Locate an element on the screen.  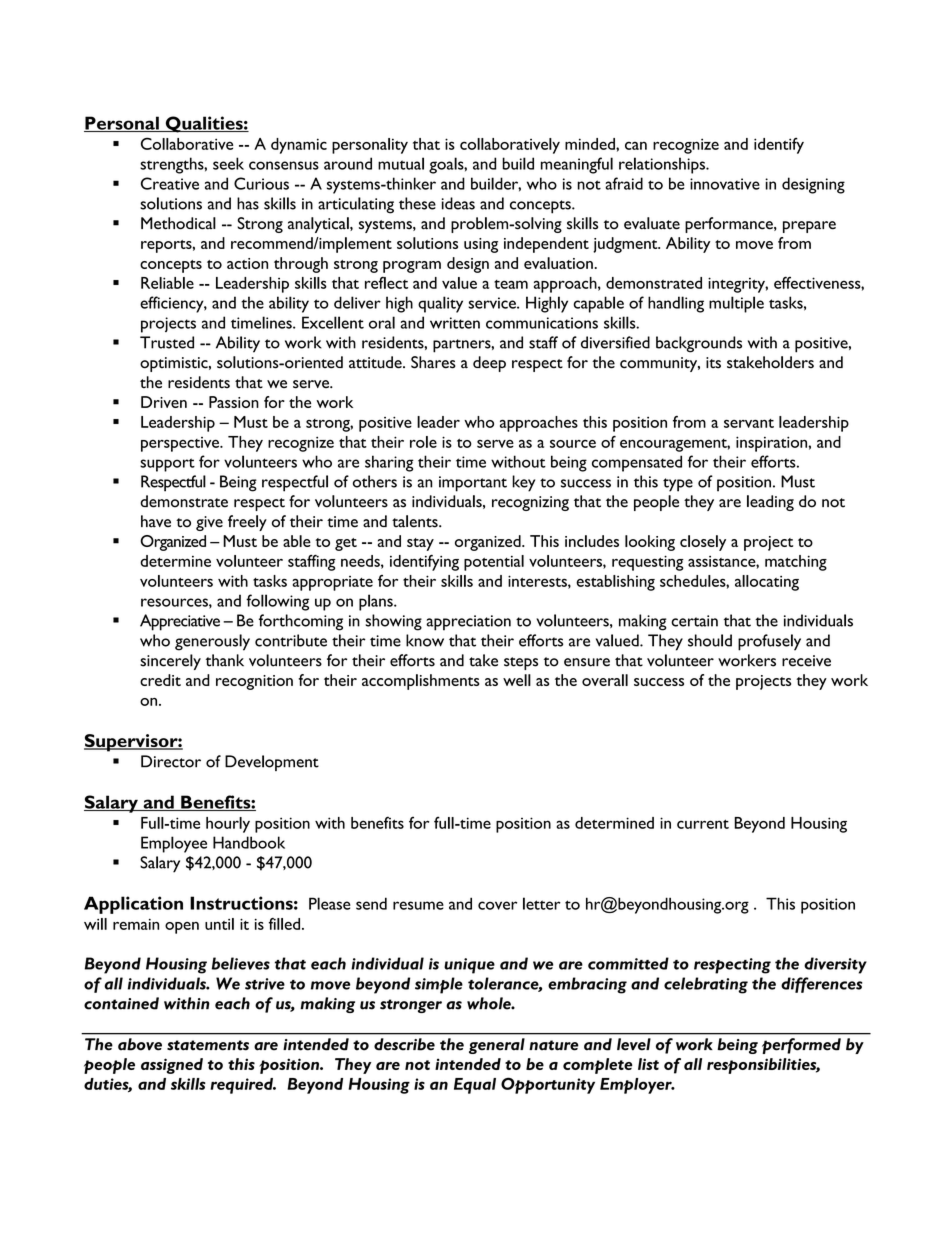
profusely is located at coordinates (769, 642).
